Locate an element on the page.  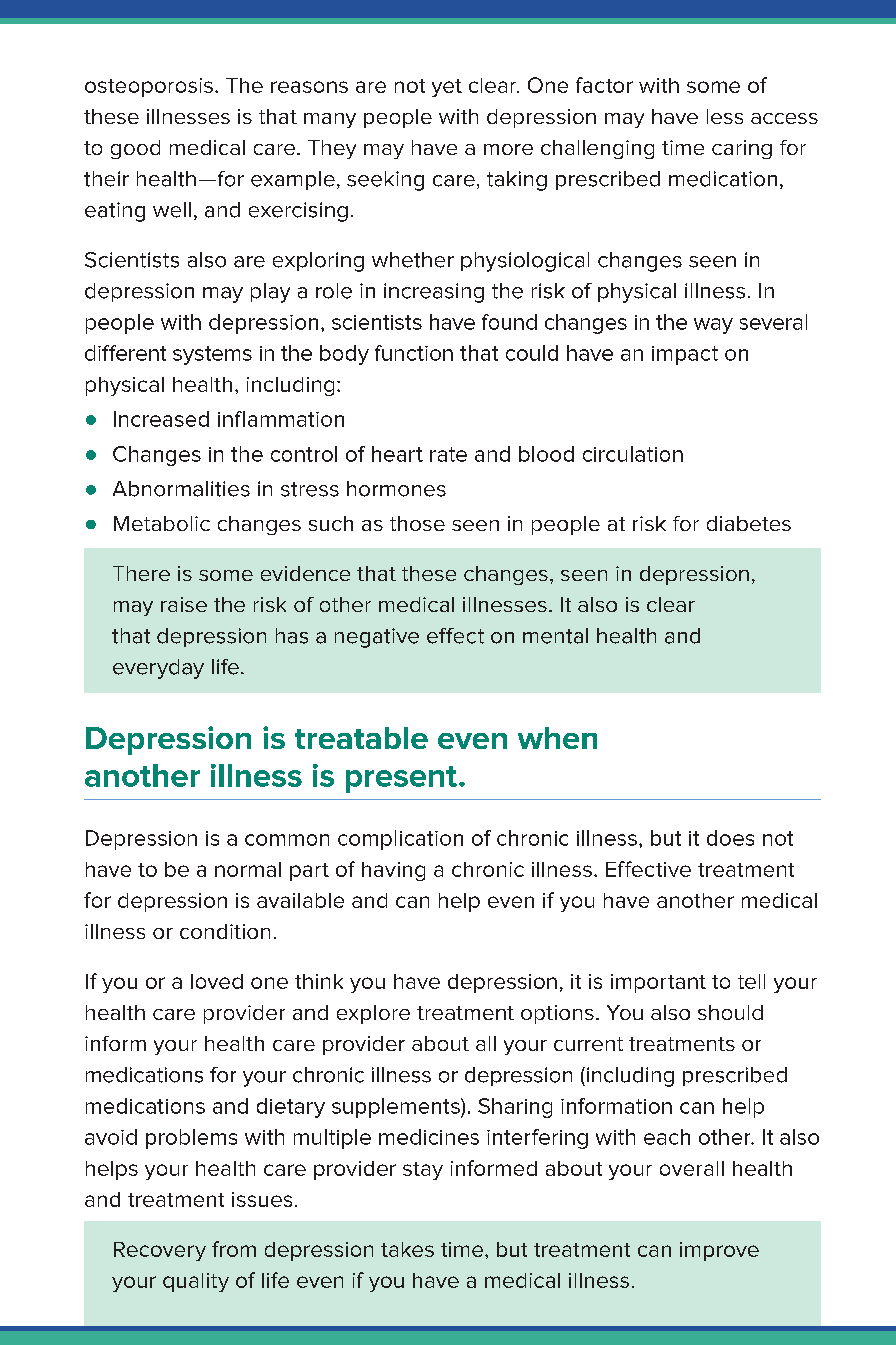
takes is located at coordinates (407, 1249).
